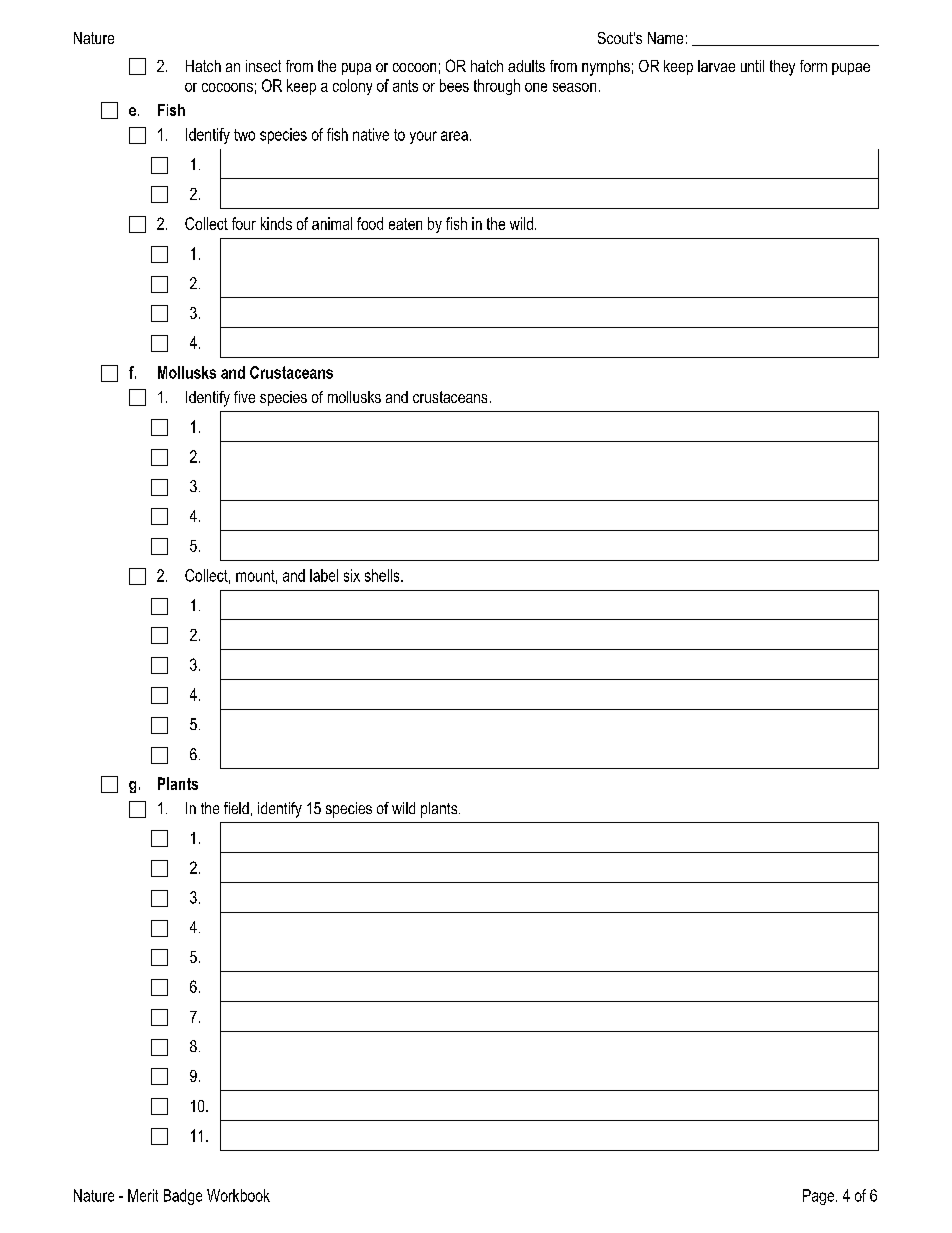  Describe the element at coordinates (324, 575) in the document. I see `label` at that location.
